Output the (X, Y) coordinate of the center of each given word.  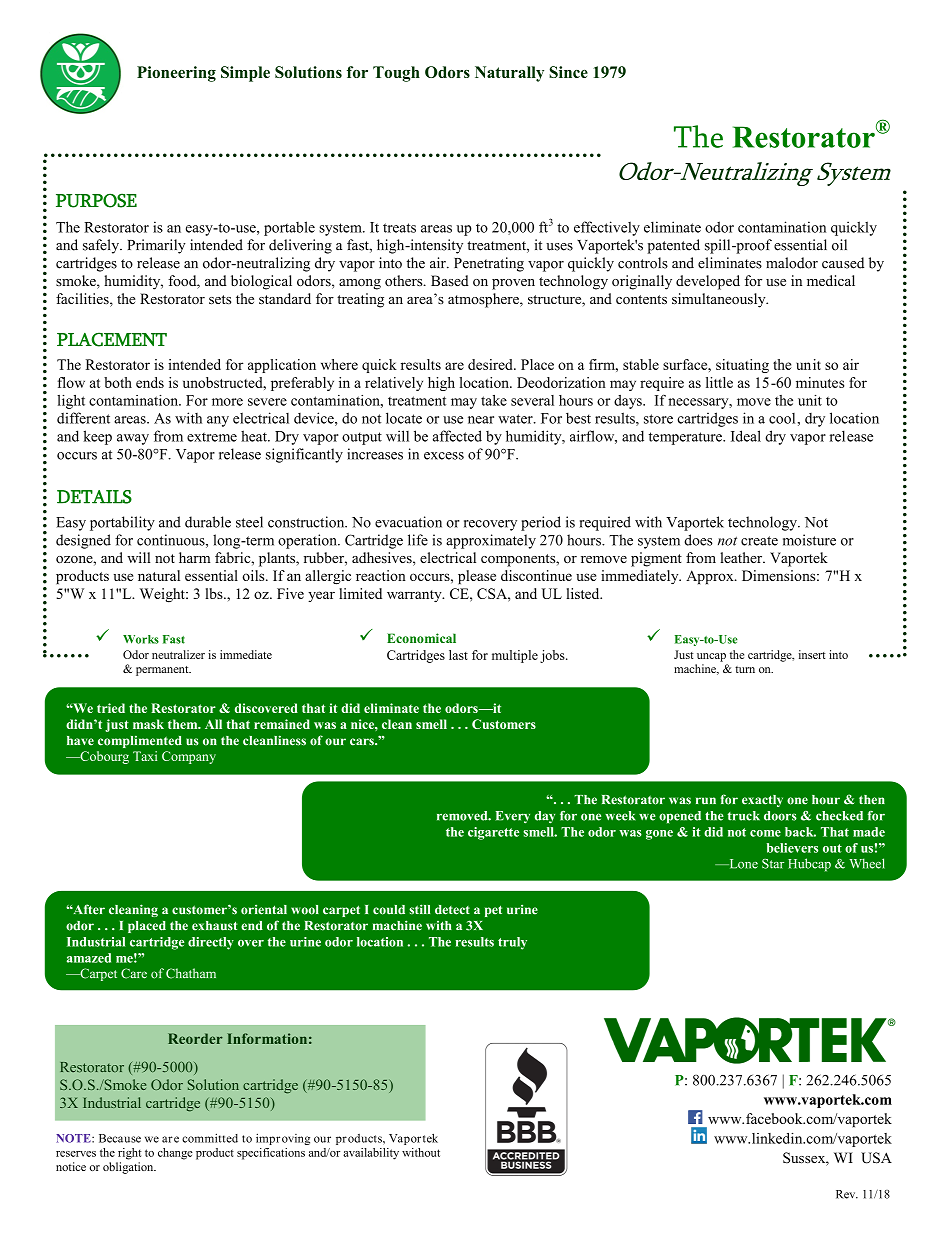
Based (450, 280)
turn (745, 669)
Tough (396, 74)
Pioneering (176, 74)
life (418, 540)
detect (452, 910)
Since (568, 72)
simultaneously (720, 300)
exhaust (214, 926)
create (759, 541)
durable (208, 522)
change (175, 1154)
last (458, 655)
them (184, 724)
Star (773, 864)
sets (220, 299)
